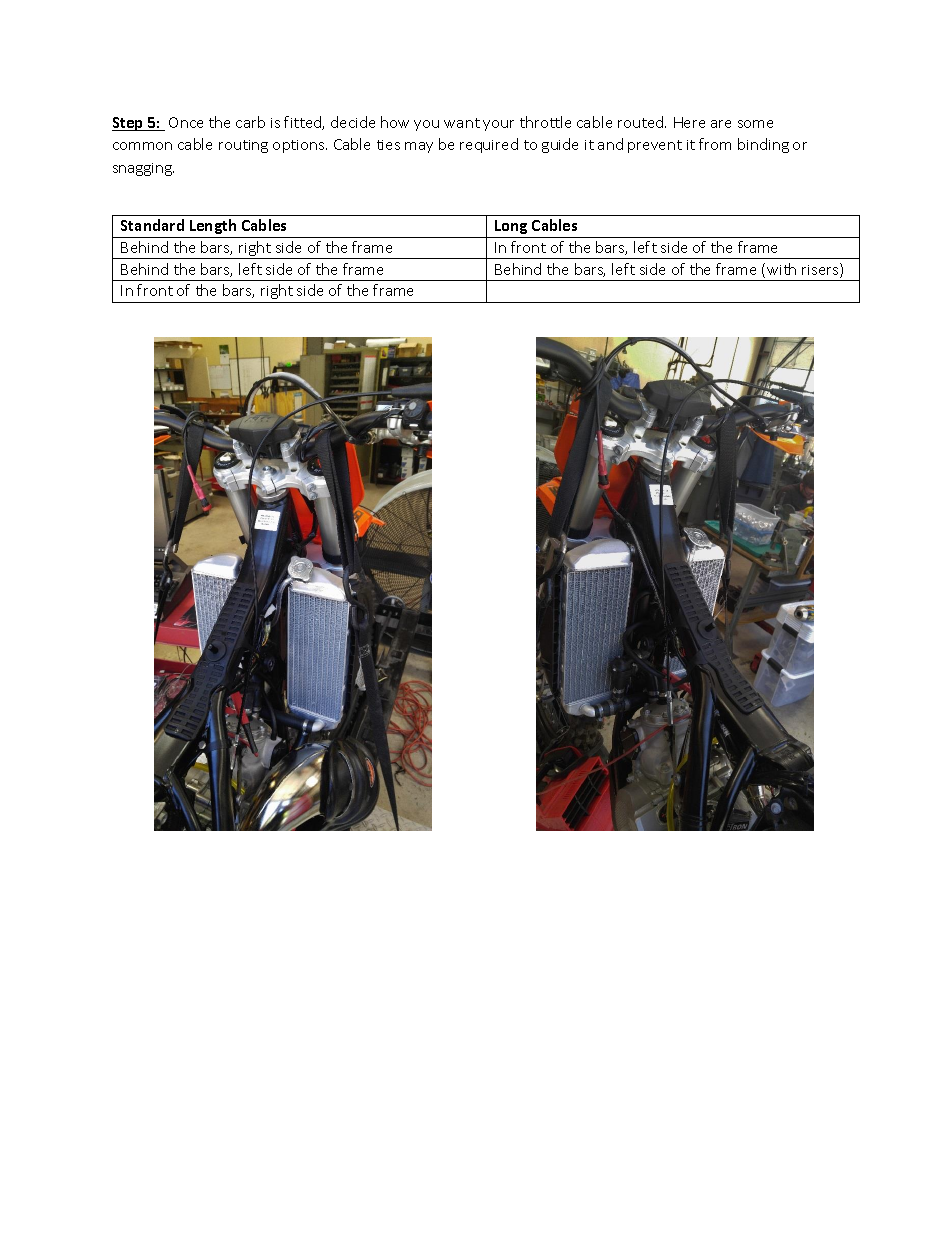  What do you see at coordinates (143, 169) in the screenshot?
I see `snagging` at bounding box center [143, 169].
